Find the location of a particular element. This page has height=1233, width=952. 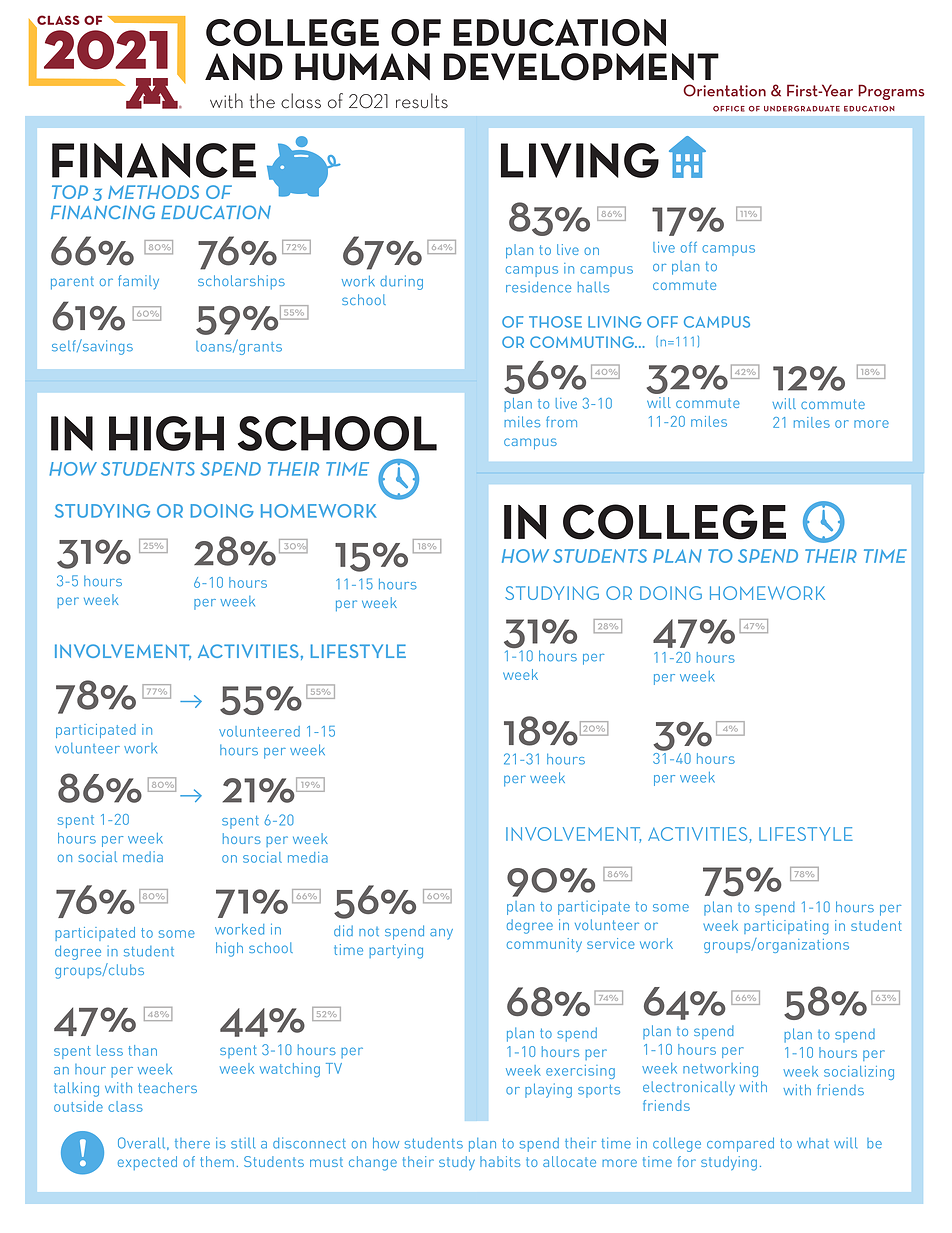

service is located at coordinates (611, 943).
